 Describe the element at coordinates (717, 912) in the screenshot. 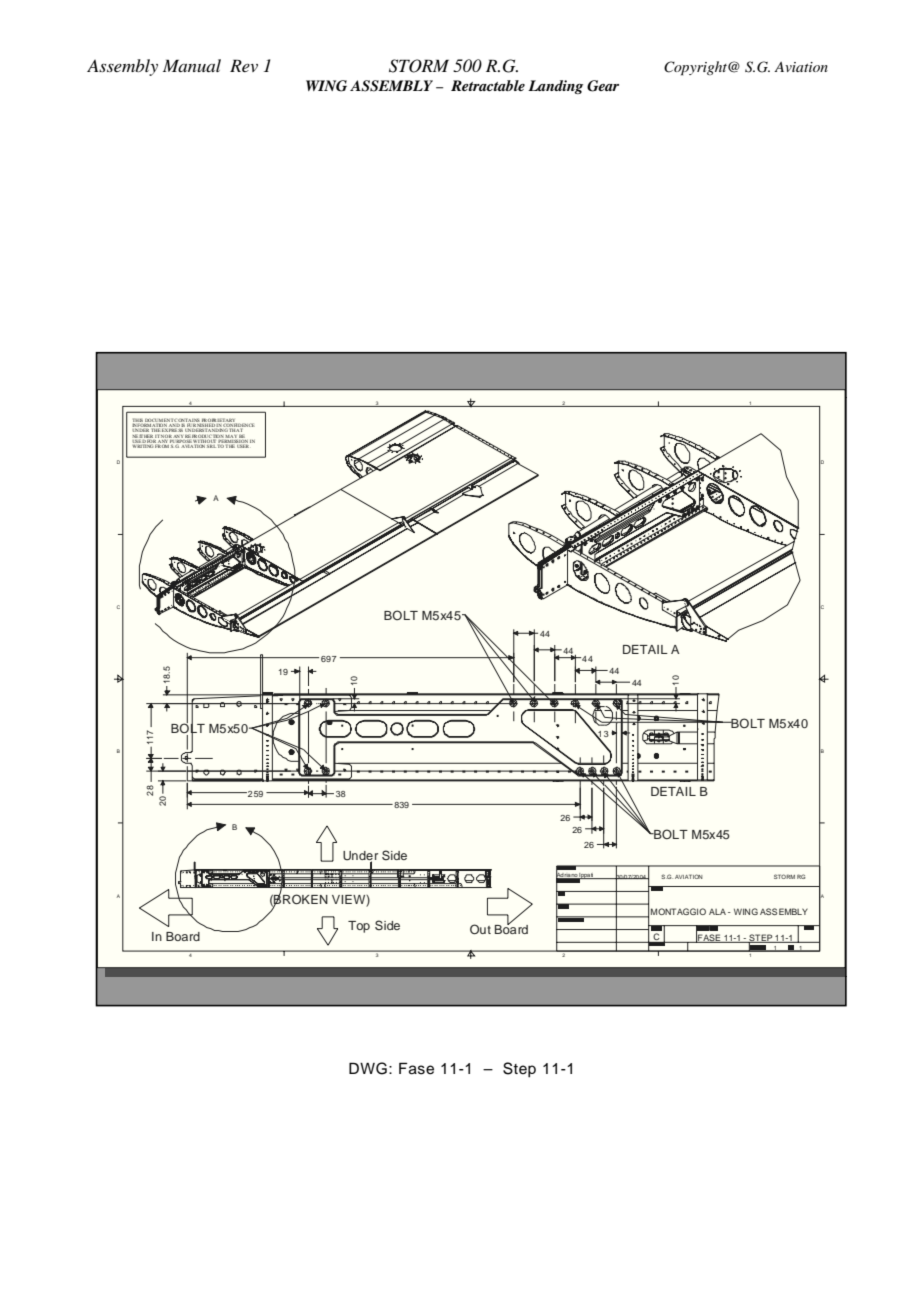

I see `ALA` at that location.
